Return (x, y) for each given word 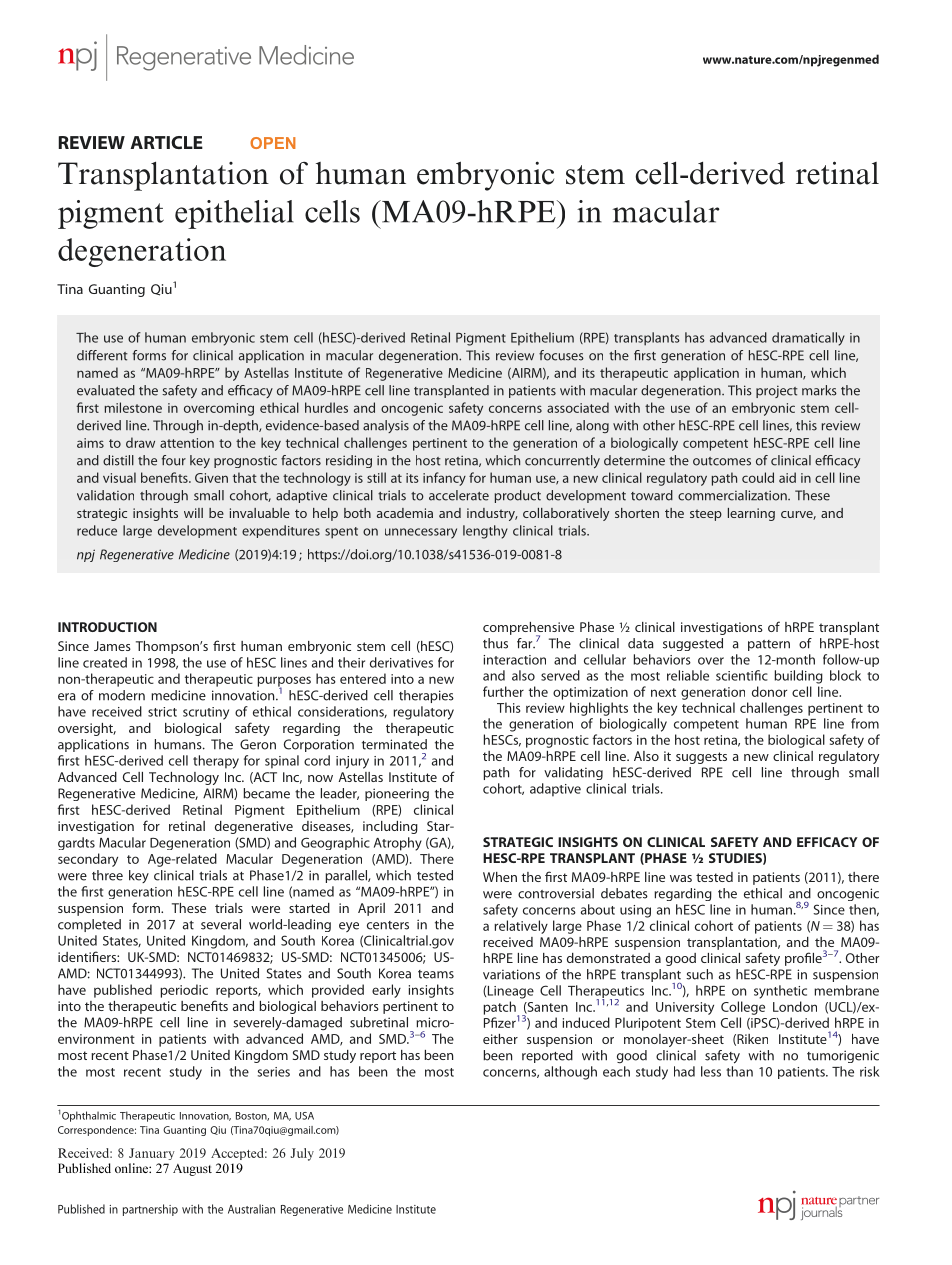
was (681, 878)
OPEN (273, 143)
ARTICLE (166, 142)
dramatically (808, 339)
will (193, 513)
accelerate (459, 495)
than (739, 1071)
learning (751, 514)
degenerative (254, 827)
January (152, 1154)
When (500, 877)
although (570, 1073)
